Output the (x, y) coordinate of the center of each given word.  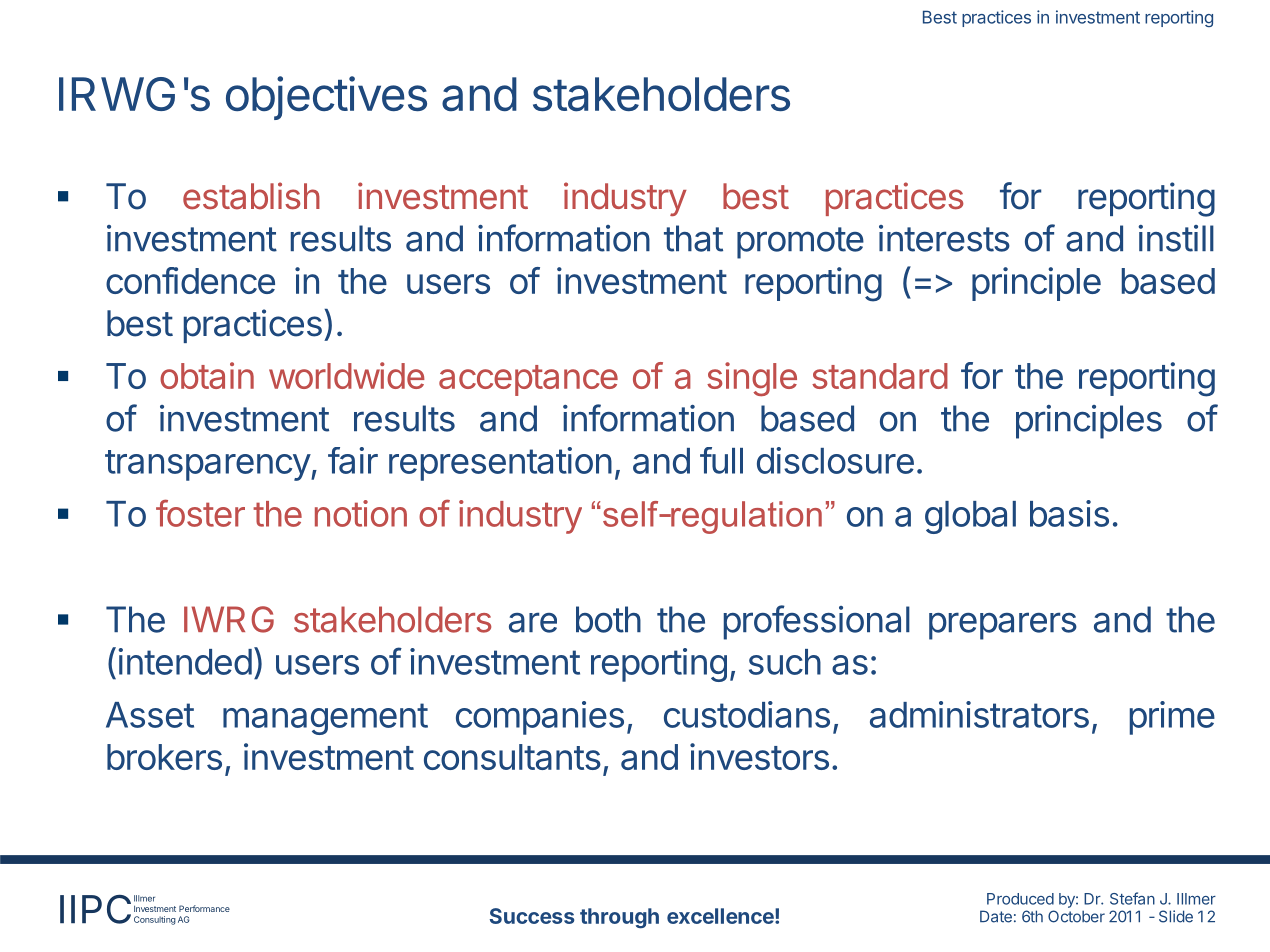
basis (1069, 513)
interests (944, 238)
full (721, 460)
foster (200, 513)
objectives (326, 98)
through (619, 918)
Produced (1020, 899)
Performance (204, 908)
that (693, 238)
